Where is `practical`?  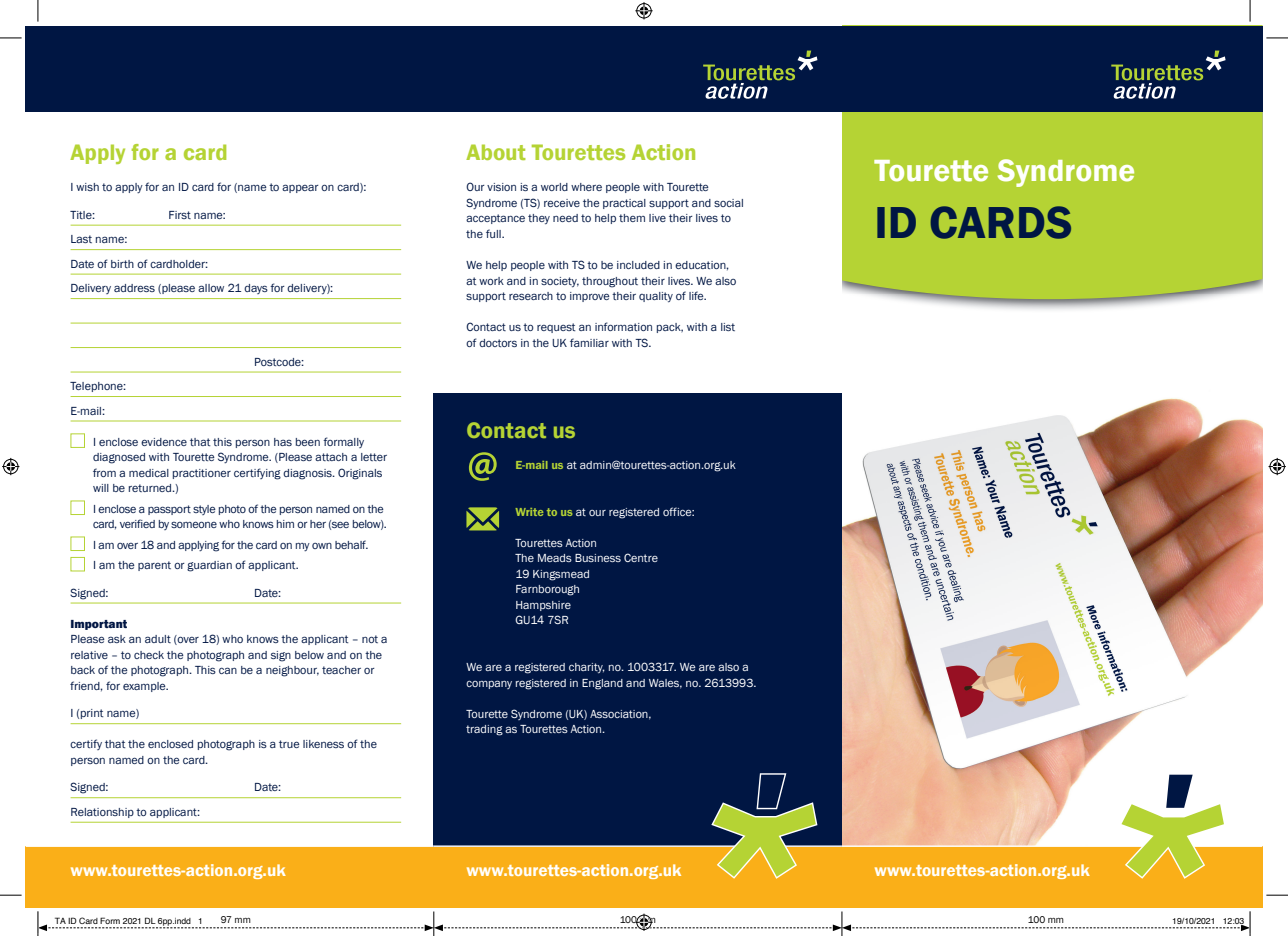 practical is located at coordinates (624, 204).
